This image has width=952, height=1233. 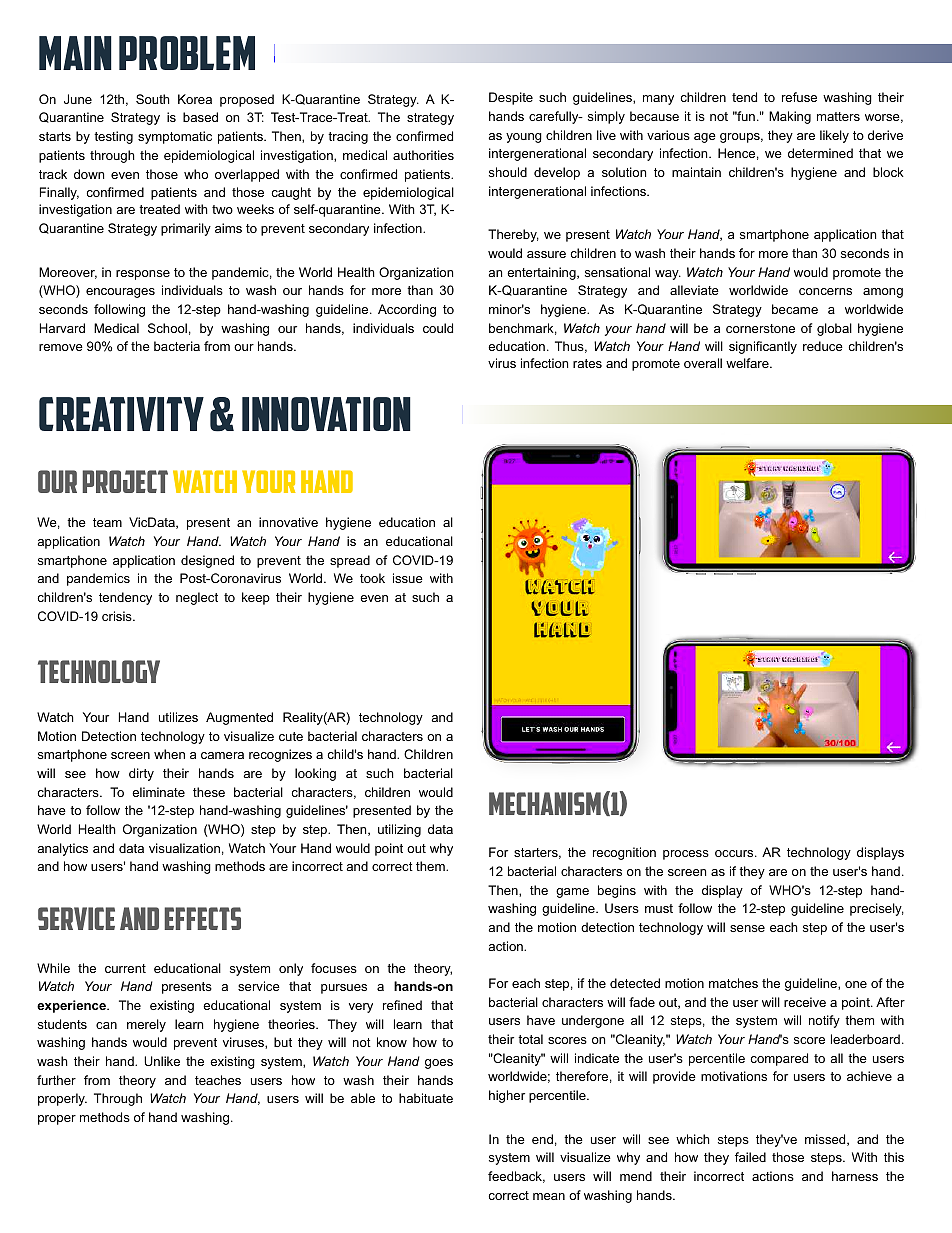 What do you see at coordinates (511, 98) in the image?
I see `Despite` at bounding box center [511, 98].
